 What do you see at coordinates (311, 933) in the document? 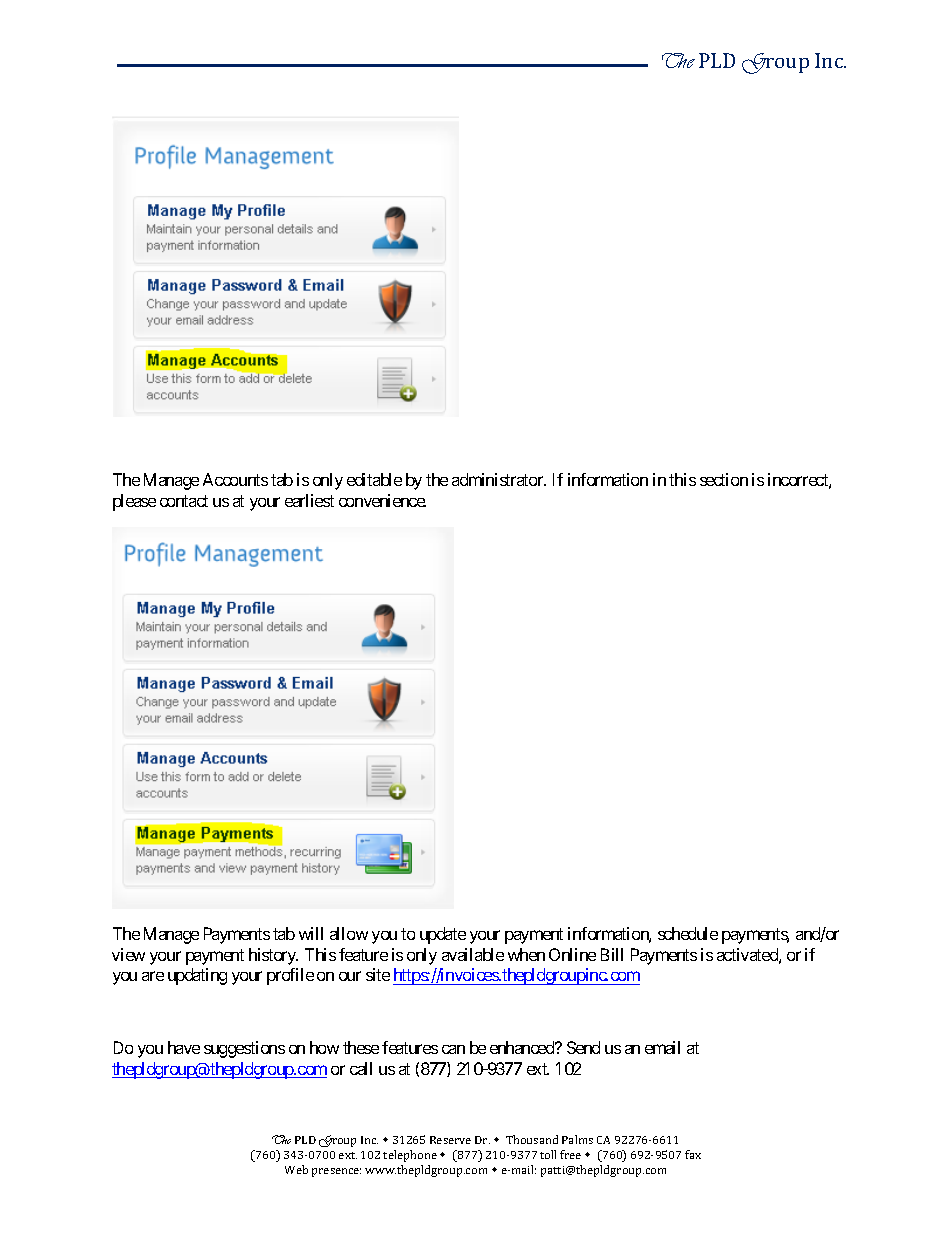
I see `will` at bounding box center [311, 933].
